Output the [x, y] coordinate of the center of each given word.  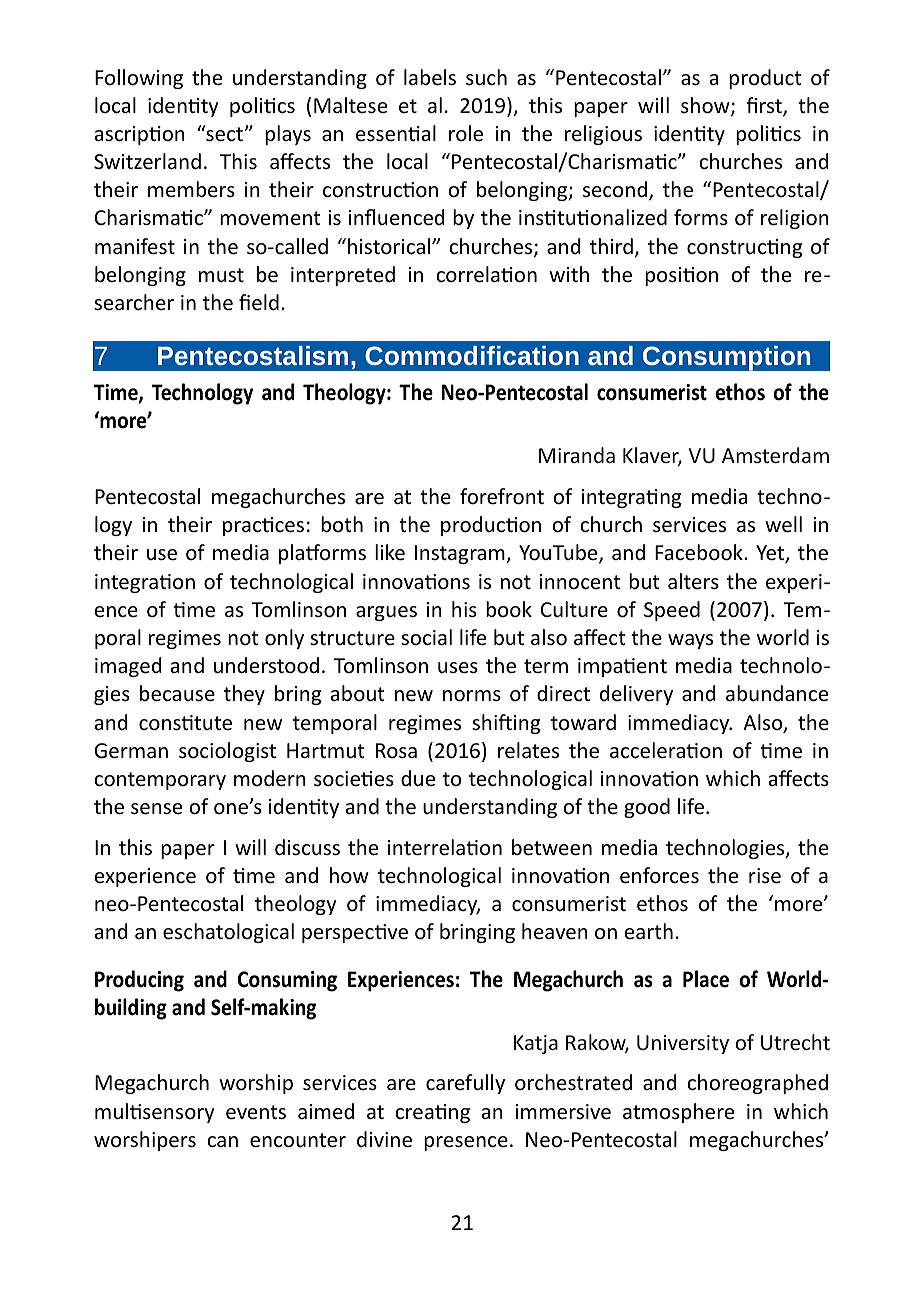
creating [432, 1113]
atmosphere [678, 1113]
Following [139, 79]
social [426, 637]
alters [693, 581]
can [222, 1142]
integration [145, 583]
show [706, 106]
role [466, 133]
